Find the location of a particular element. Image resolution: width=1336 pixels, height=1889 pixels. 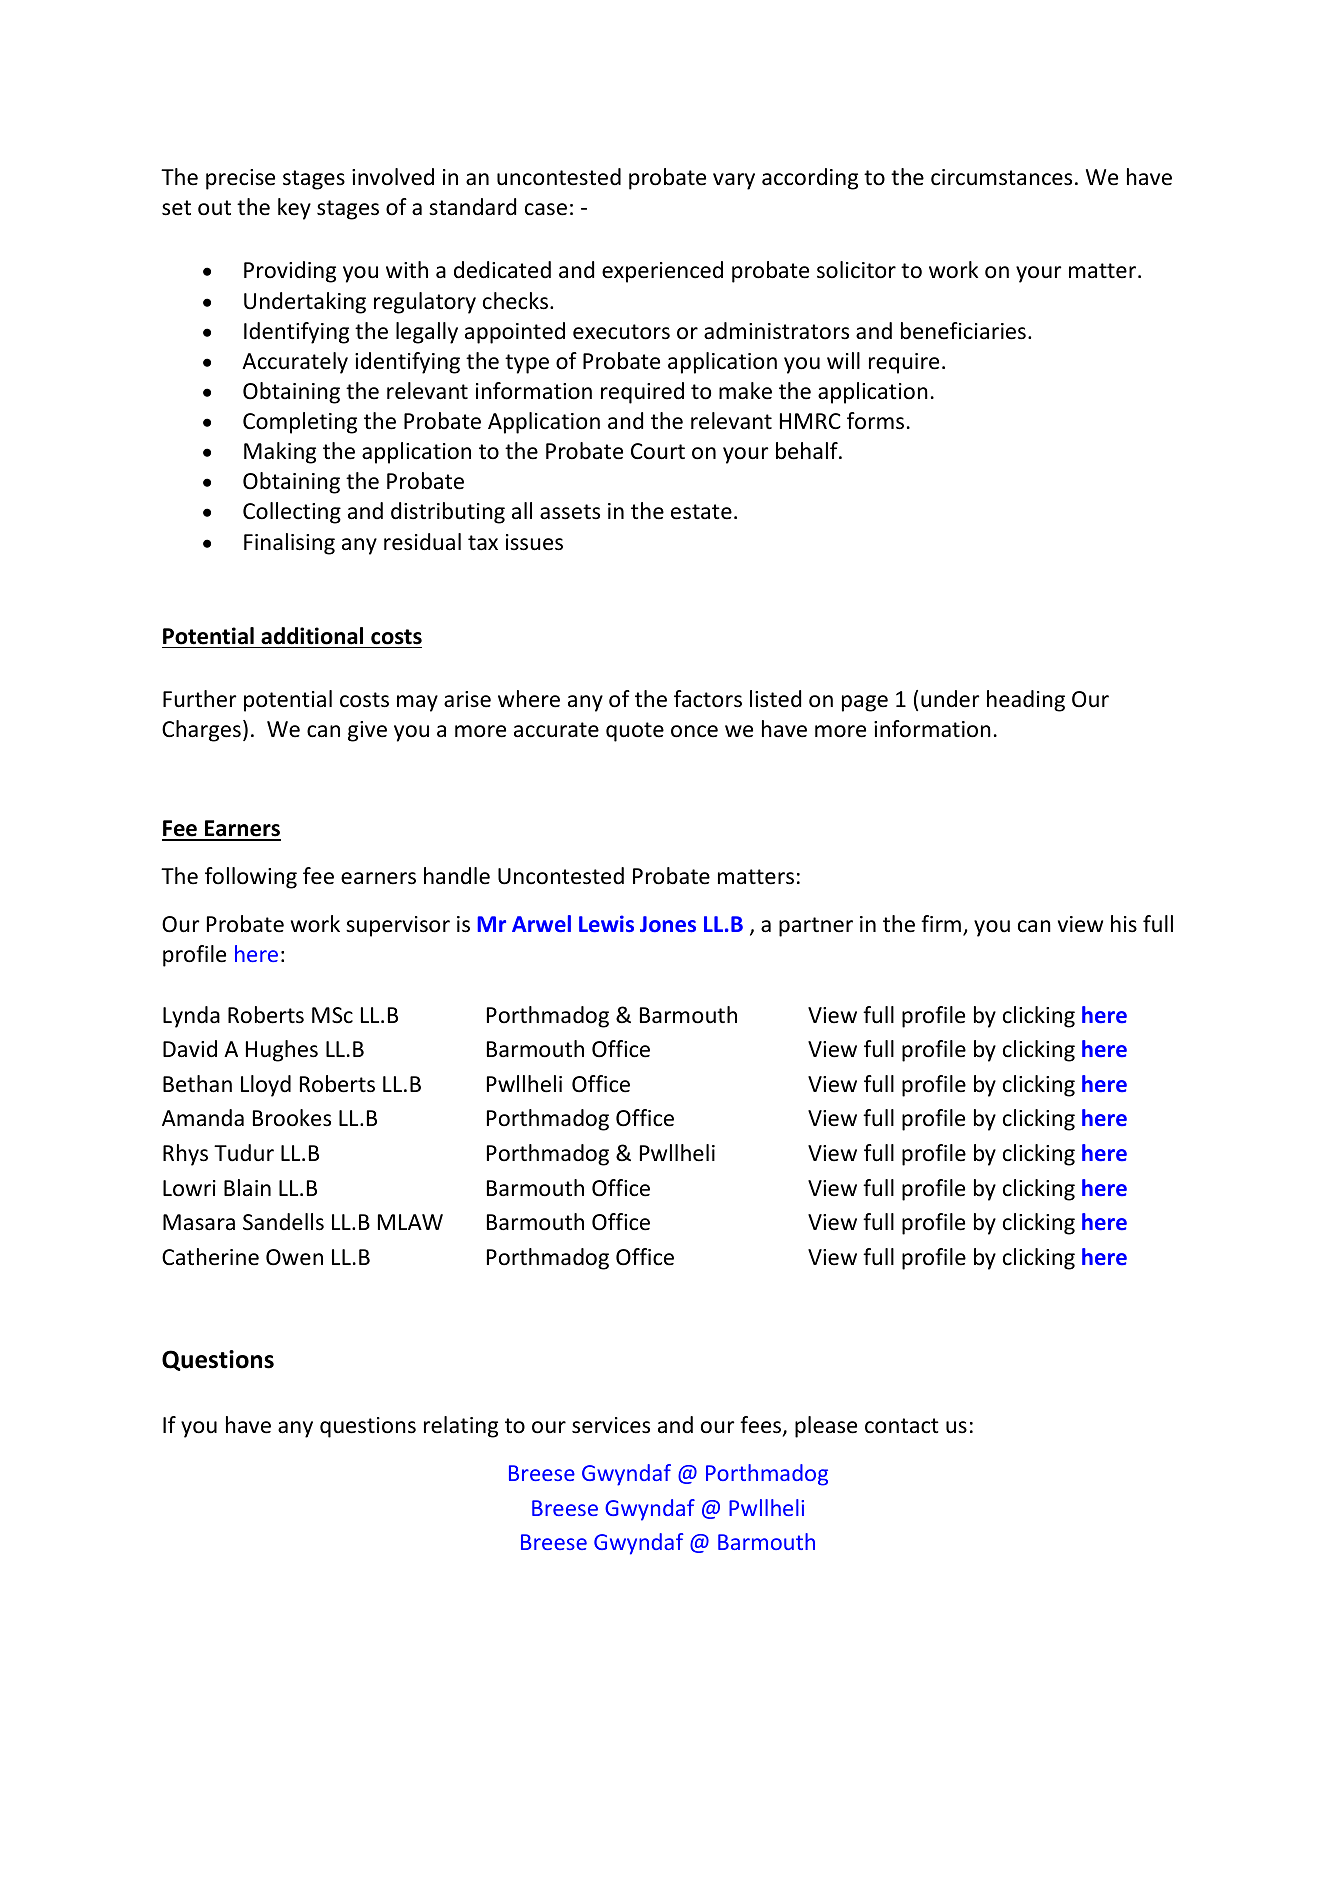

services is located at coordinates (611, 1425).
